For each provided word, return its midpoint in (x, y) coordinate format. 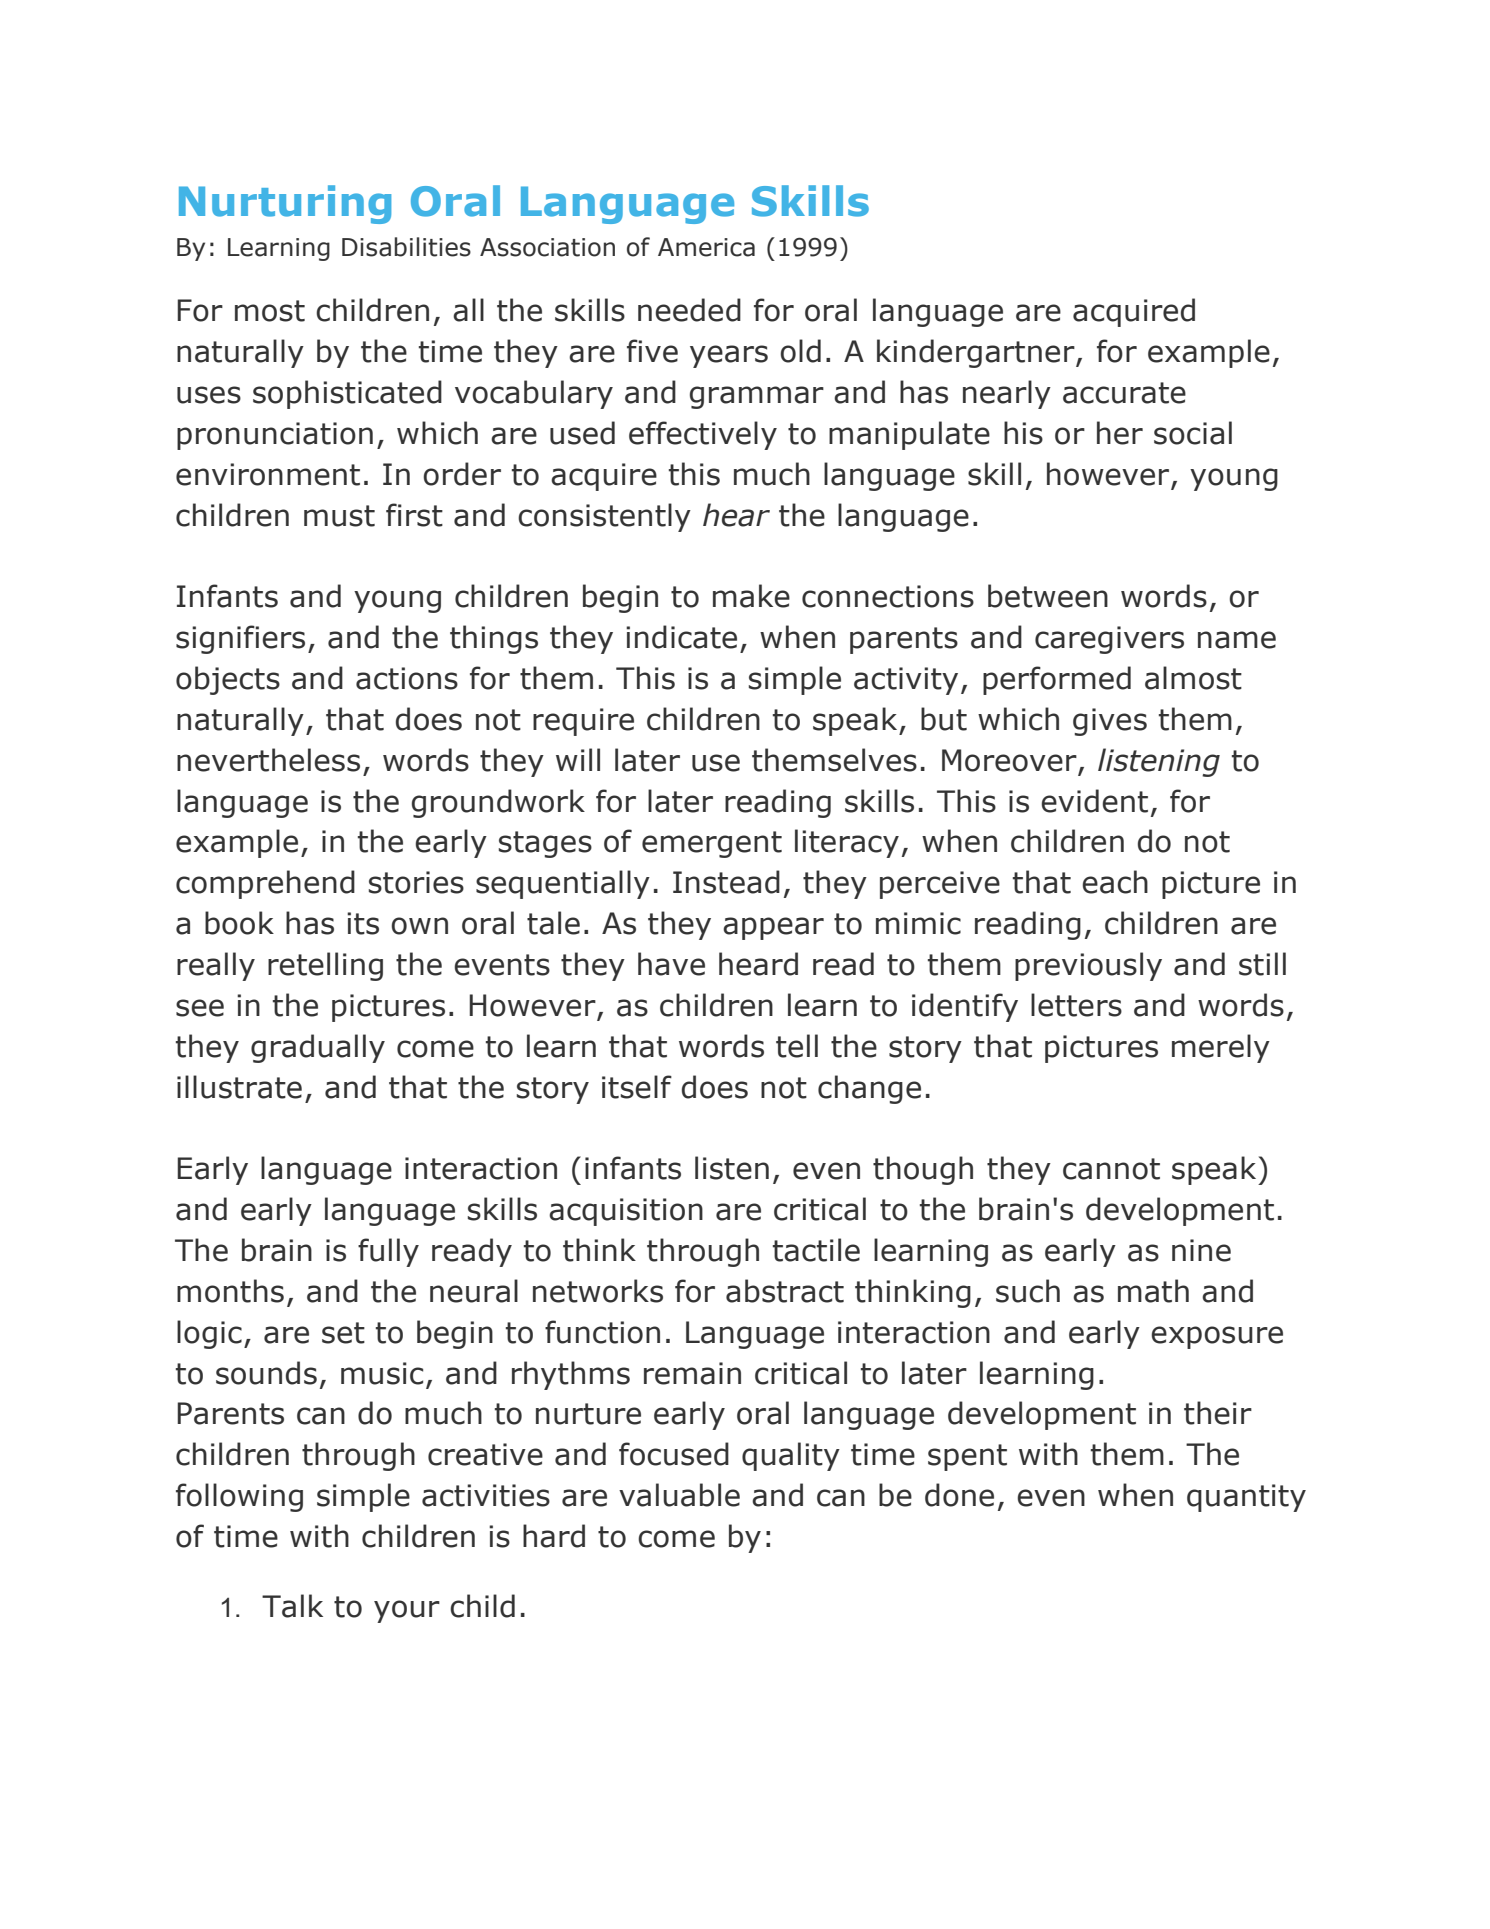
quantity (1246, 1498)
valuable (679, 1495)
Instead (726, 882)
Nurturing (285, 204)
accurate (1124, 393)
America (706, 247)
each (1115, 882)
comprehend (265, 884)
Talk (292, 1606)
